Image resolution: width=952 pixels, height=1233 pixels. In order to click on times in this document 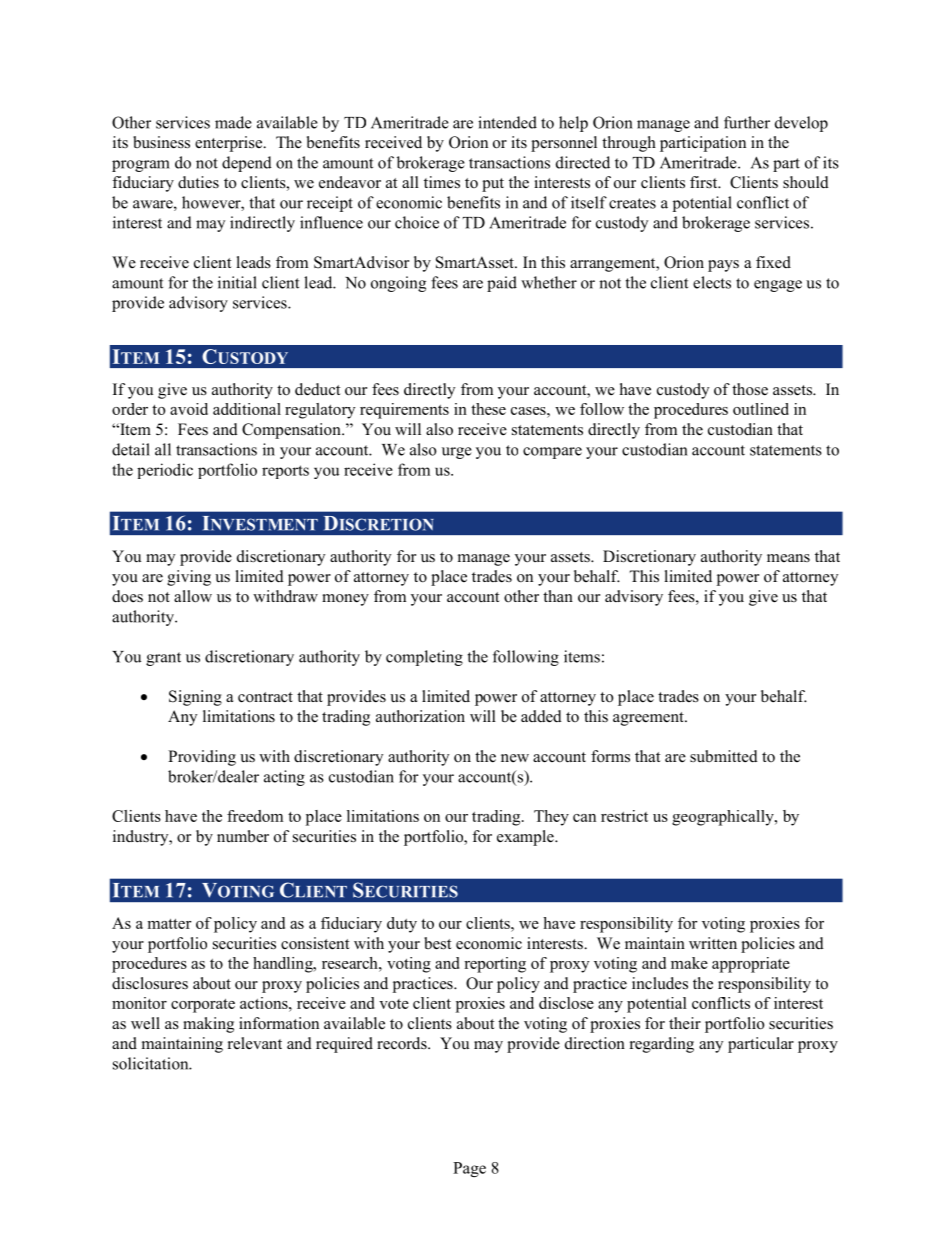, I will do `click(442, 182)`.
